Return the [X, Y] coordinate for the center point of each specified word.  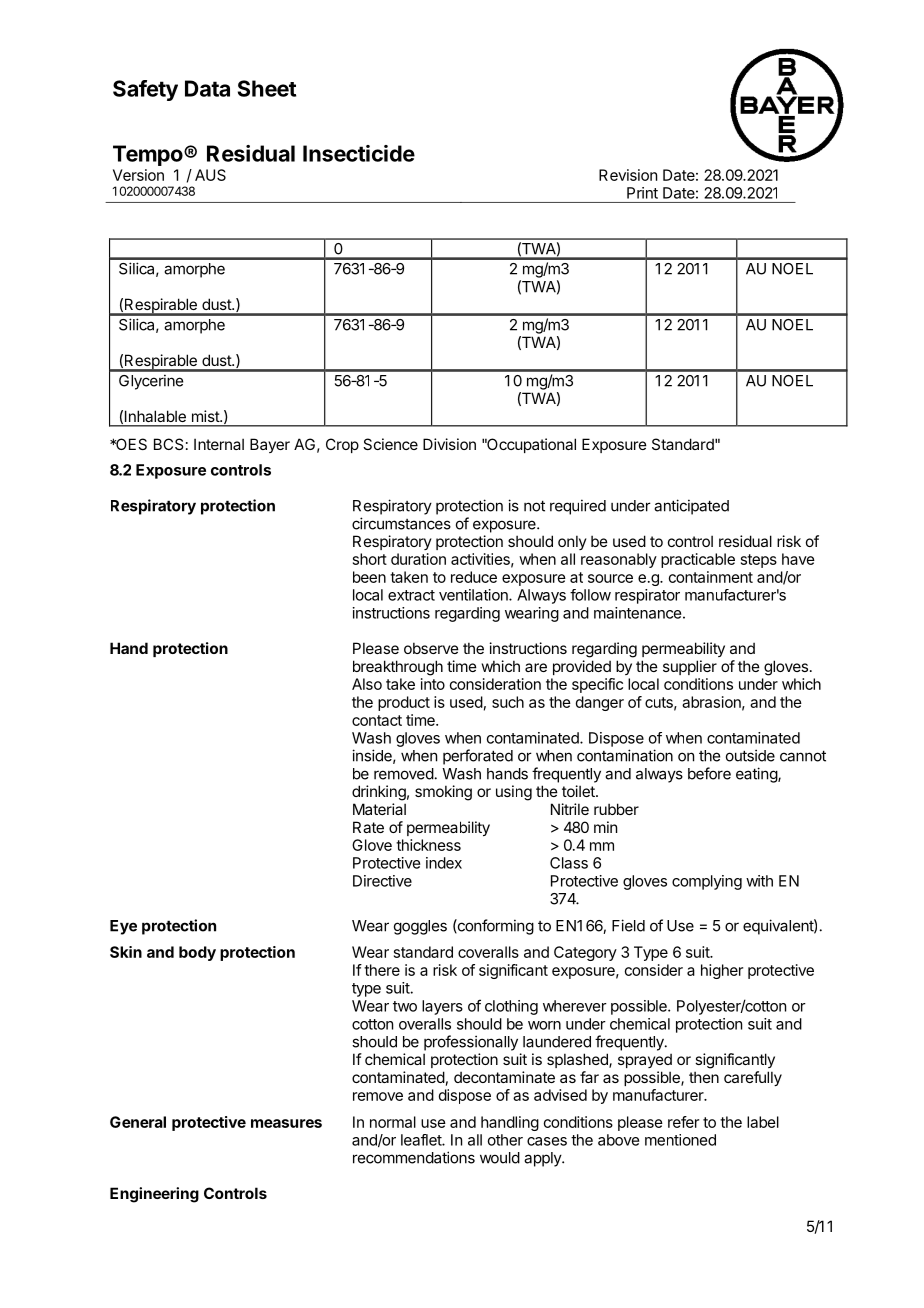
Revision [628, 175]
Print [642, 193]
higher [722, 971]
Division [449, 444]
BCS [168, 444]
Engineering [154, 1195]
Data [207, 88]
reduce [474, 577]
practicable [698, 560]
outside [750, 755]
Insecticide [359, 153]
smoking [443, 793]
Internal [219, 444]
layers [442, 1007]
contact [377, 720]
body [197, 953]
